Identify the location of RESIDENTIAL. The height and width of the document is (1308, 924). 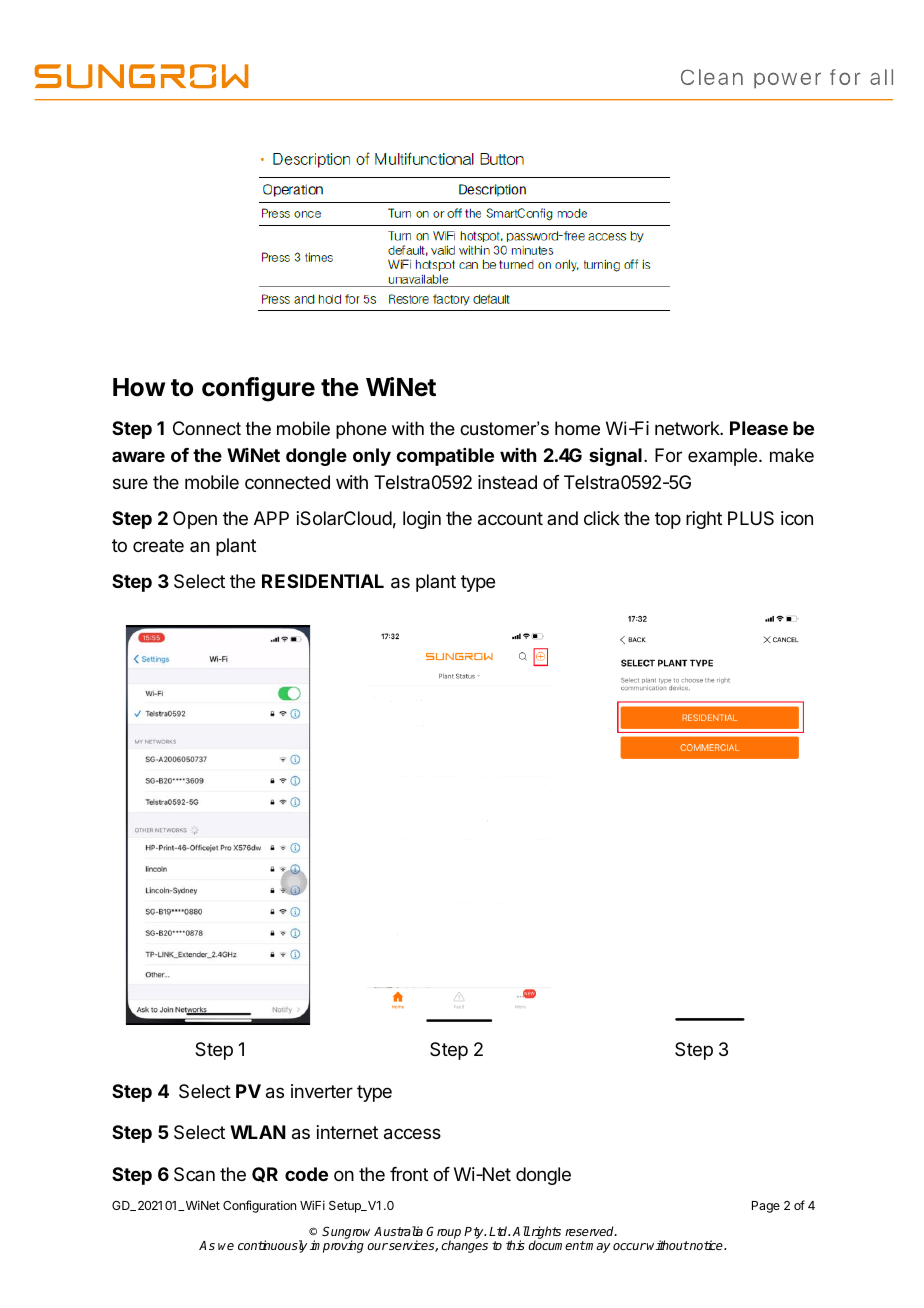
(323, 581).
